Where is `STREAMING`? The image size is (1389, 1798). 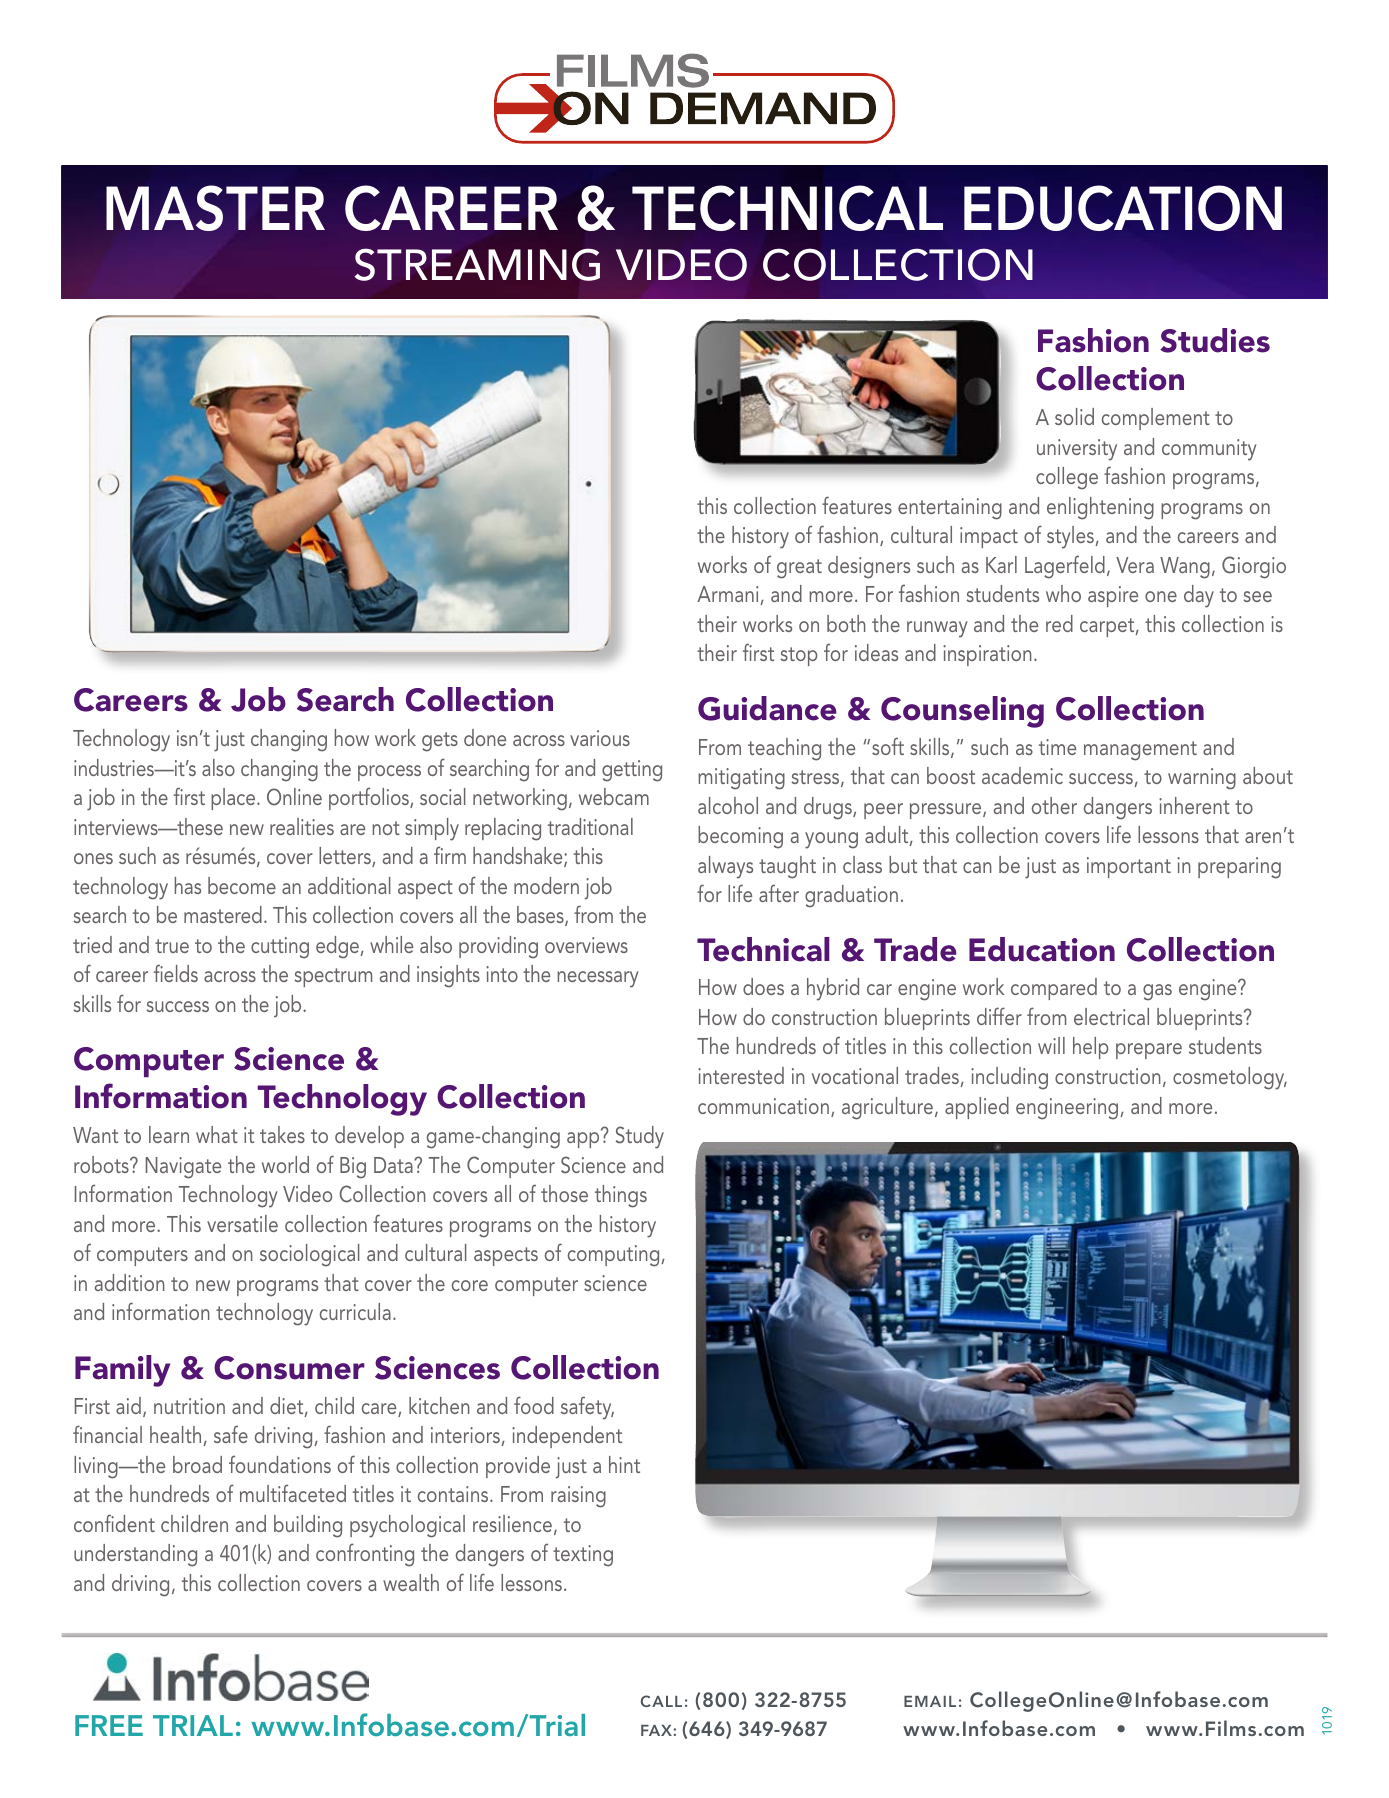 STREAMING is located at coordinates (477, 264).
